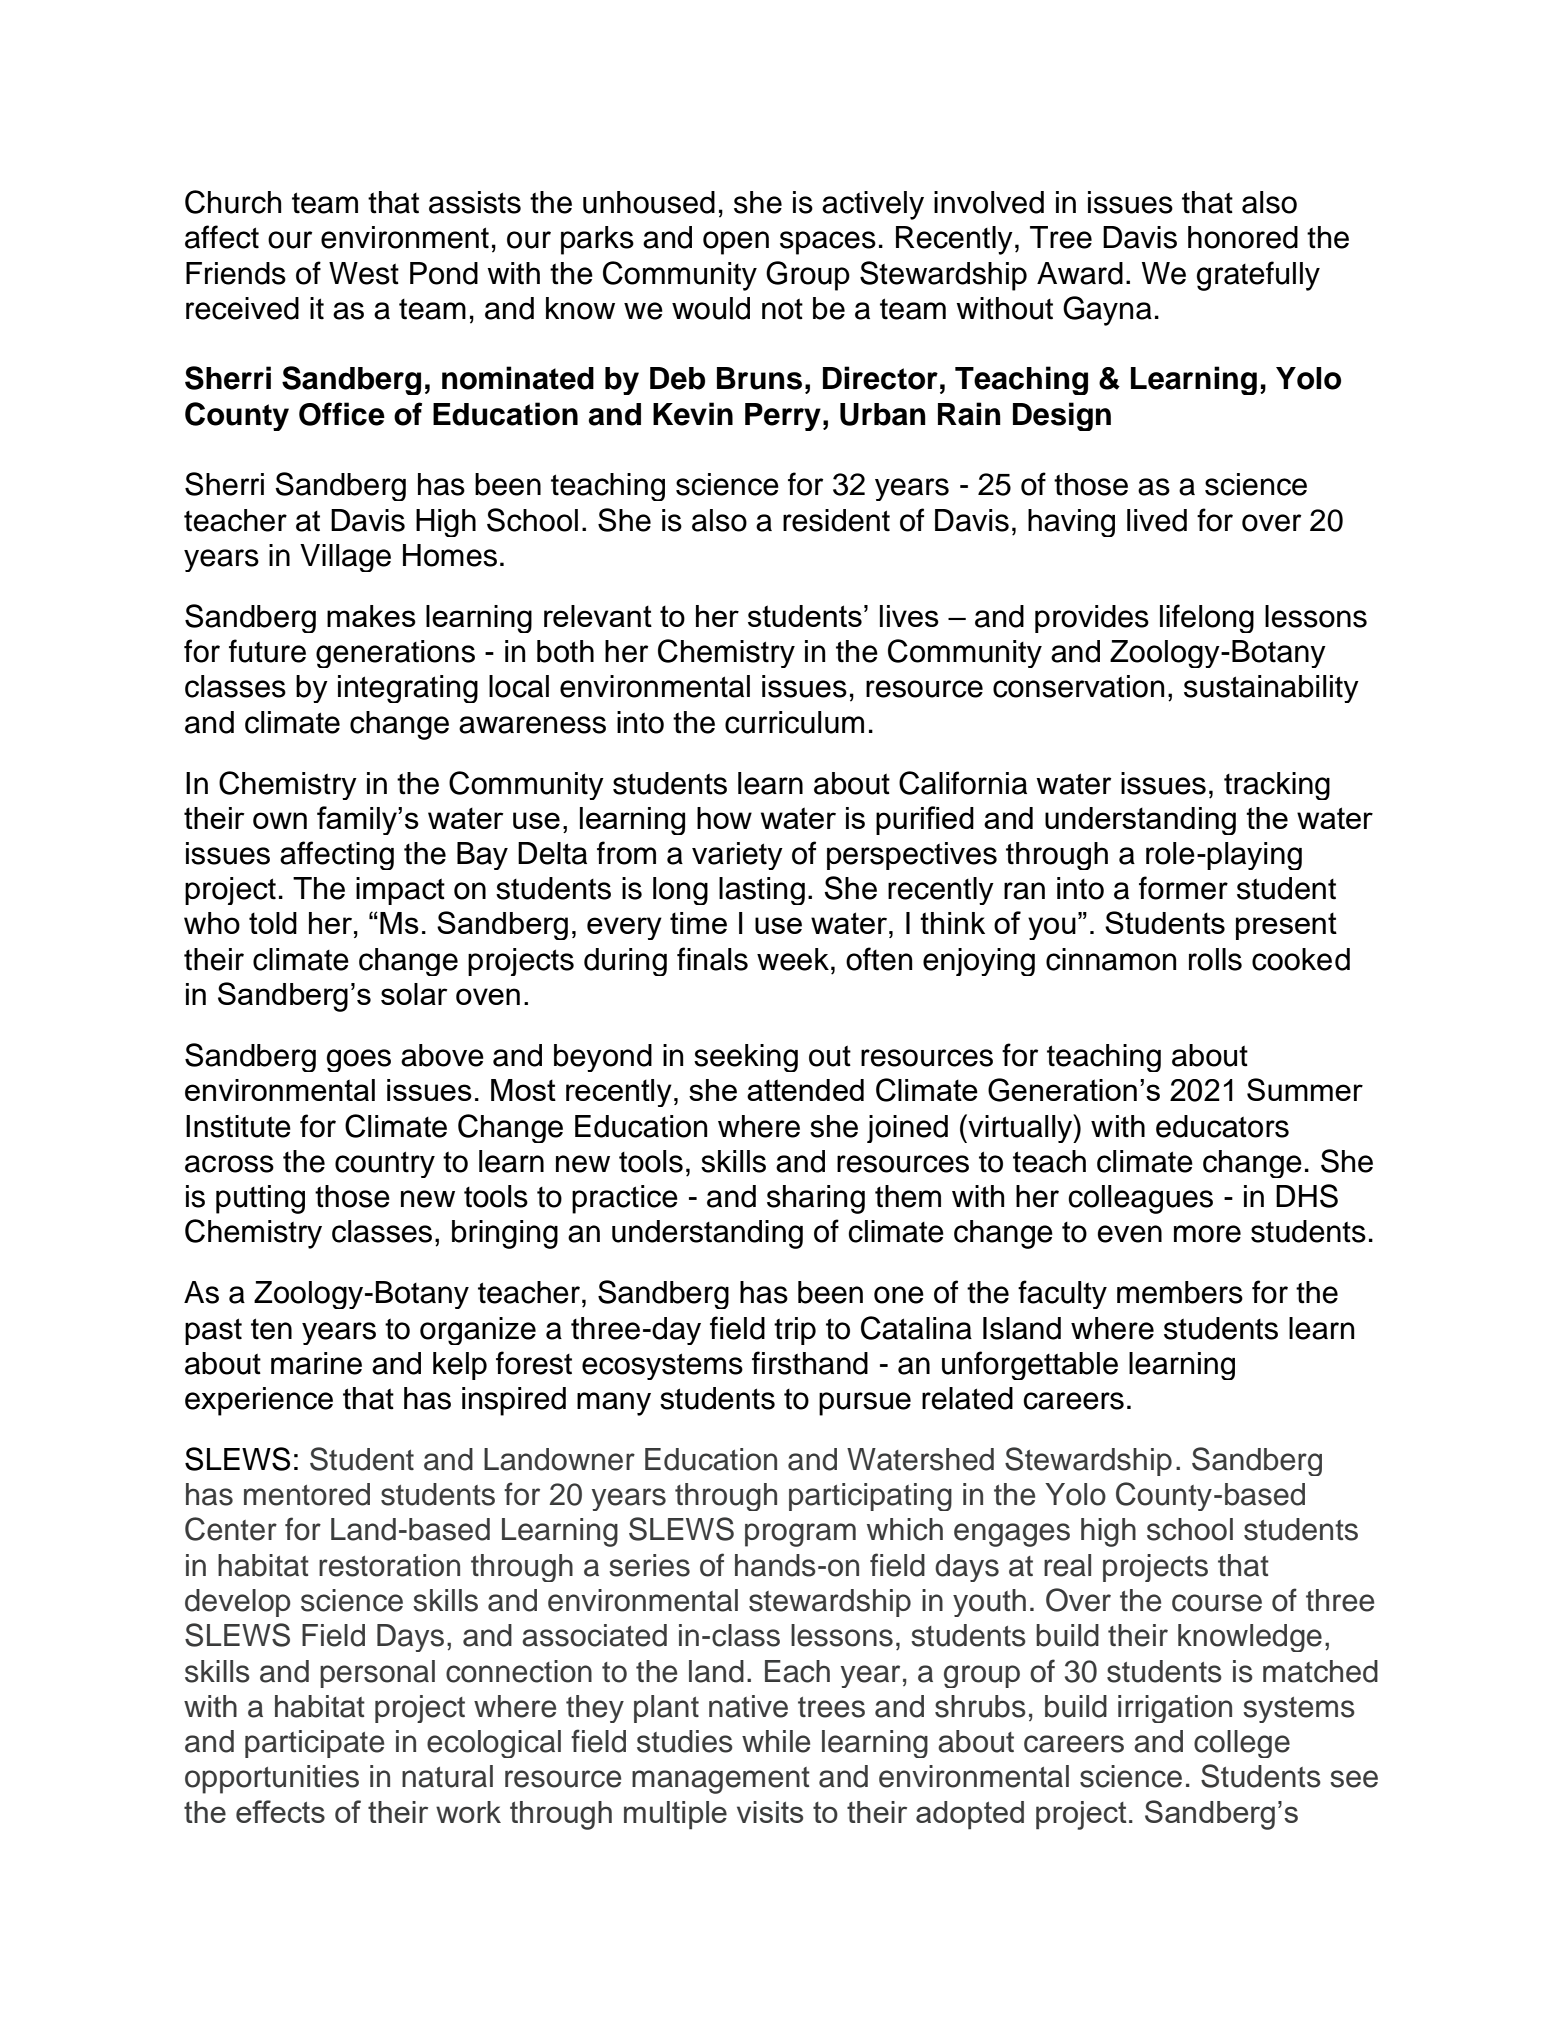 This screenshot has height=2025, width=1565. Describe the element at coordinates (1243, 237) in the screenshot. I see `honored` at that location.
